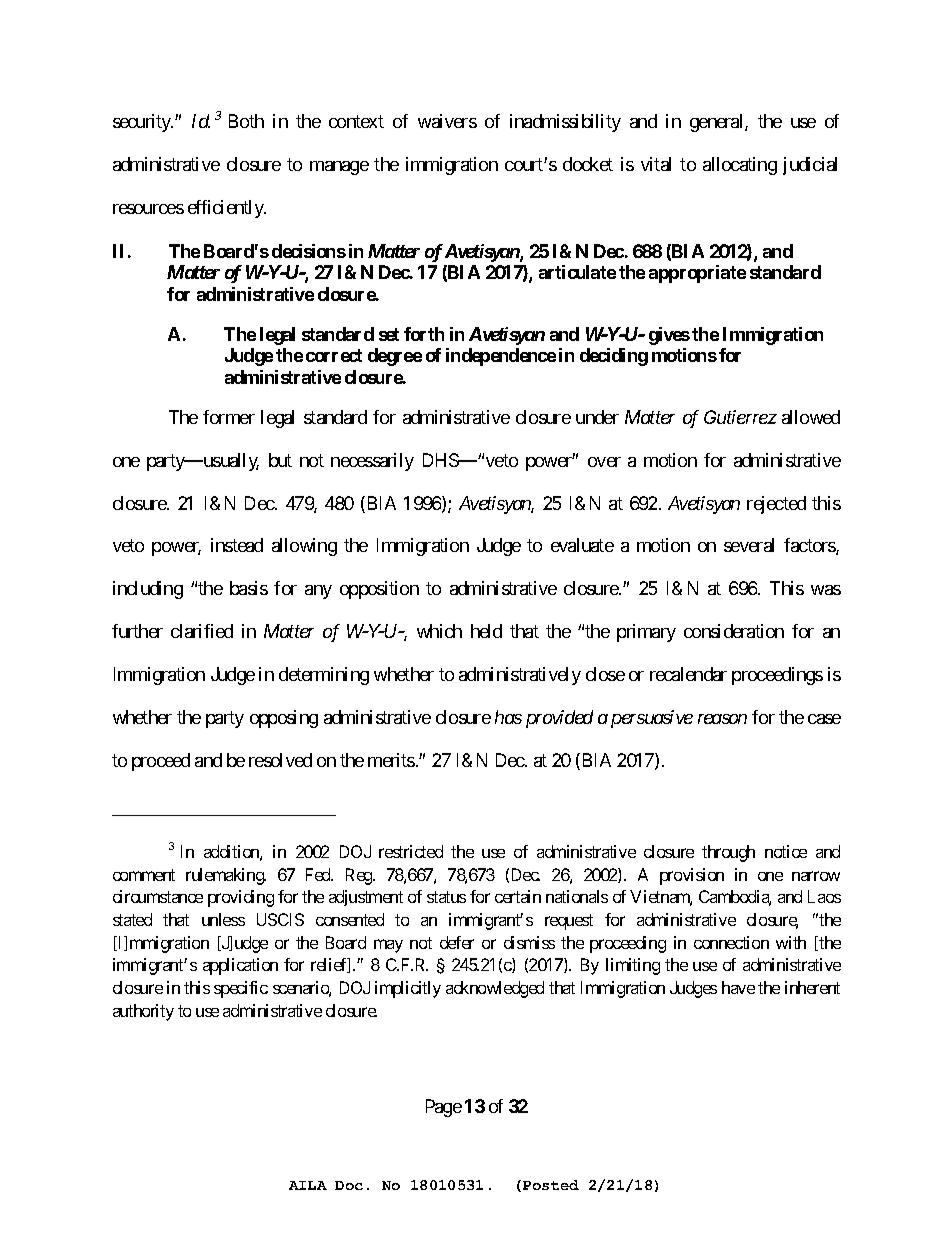  I want to click on defer, so click(457, 942).
